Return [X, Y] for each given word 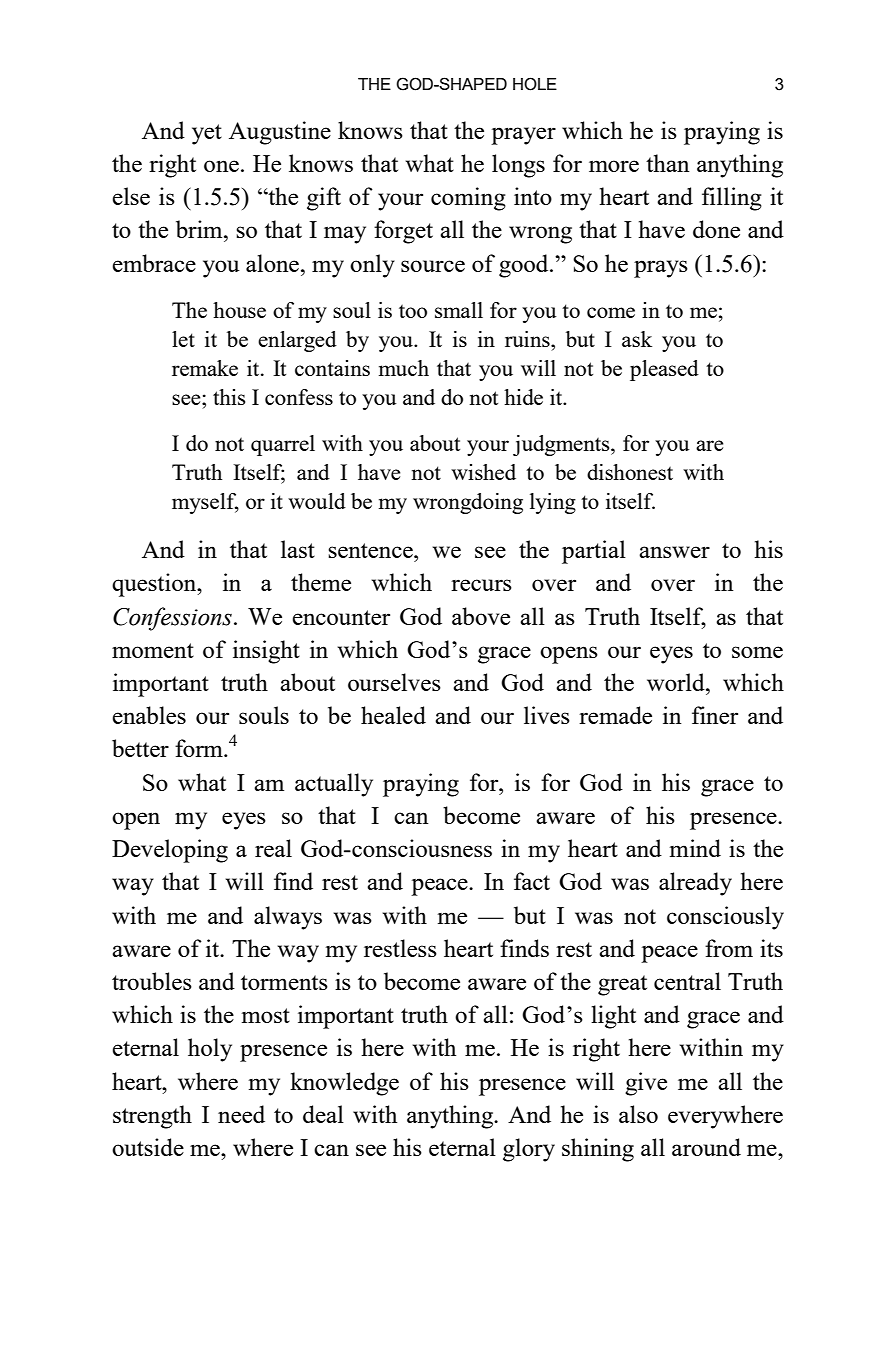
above [481, 616]
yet [207, 134]
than [668, 163]
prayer [523, 136]
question [155, 585]
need [241, 1114]
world [677, 682]
